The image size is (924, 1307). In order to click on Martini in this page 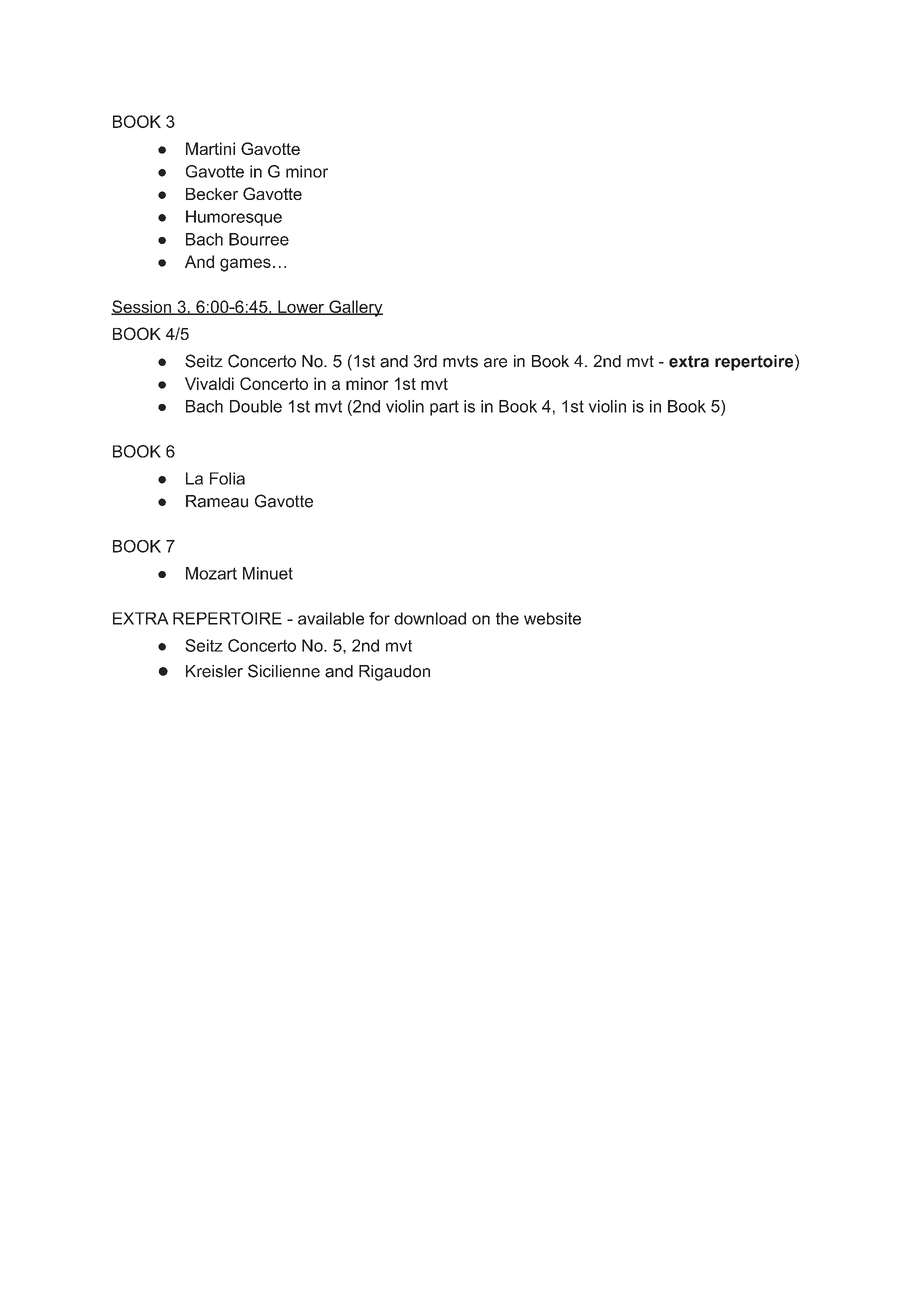, I will do `click(210, 148)`.
